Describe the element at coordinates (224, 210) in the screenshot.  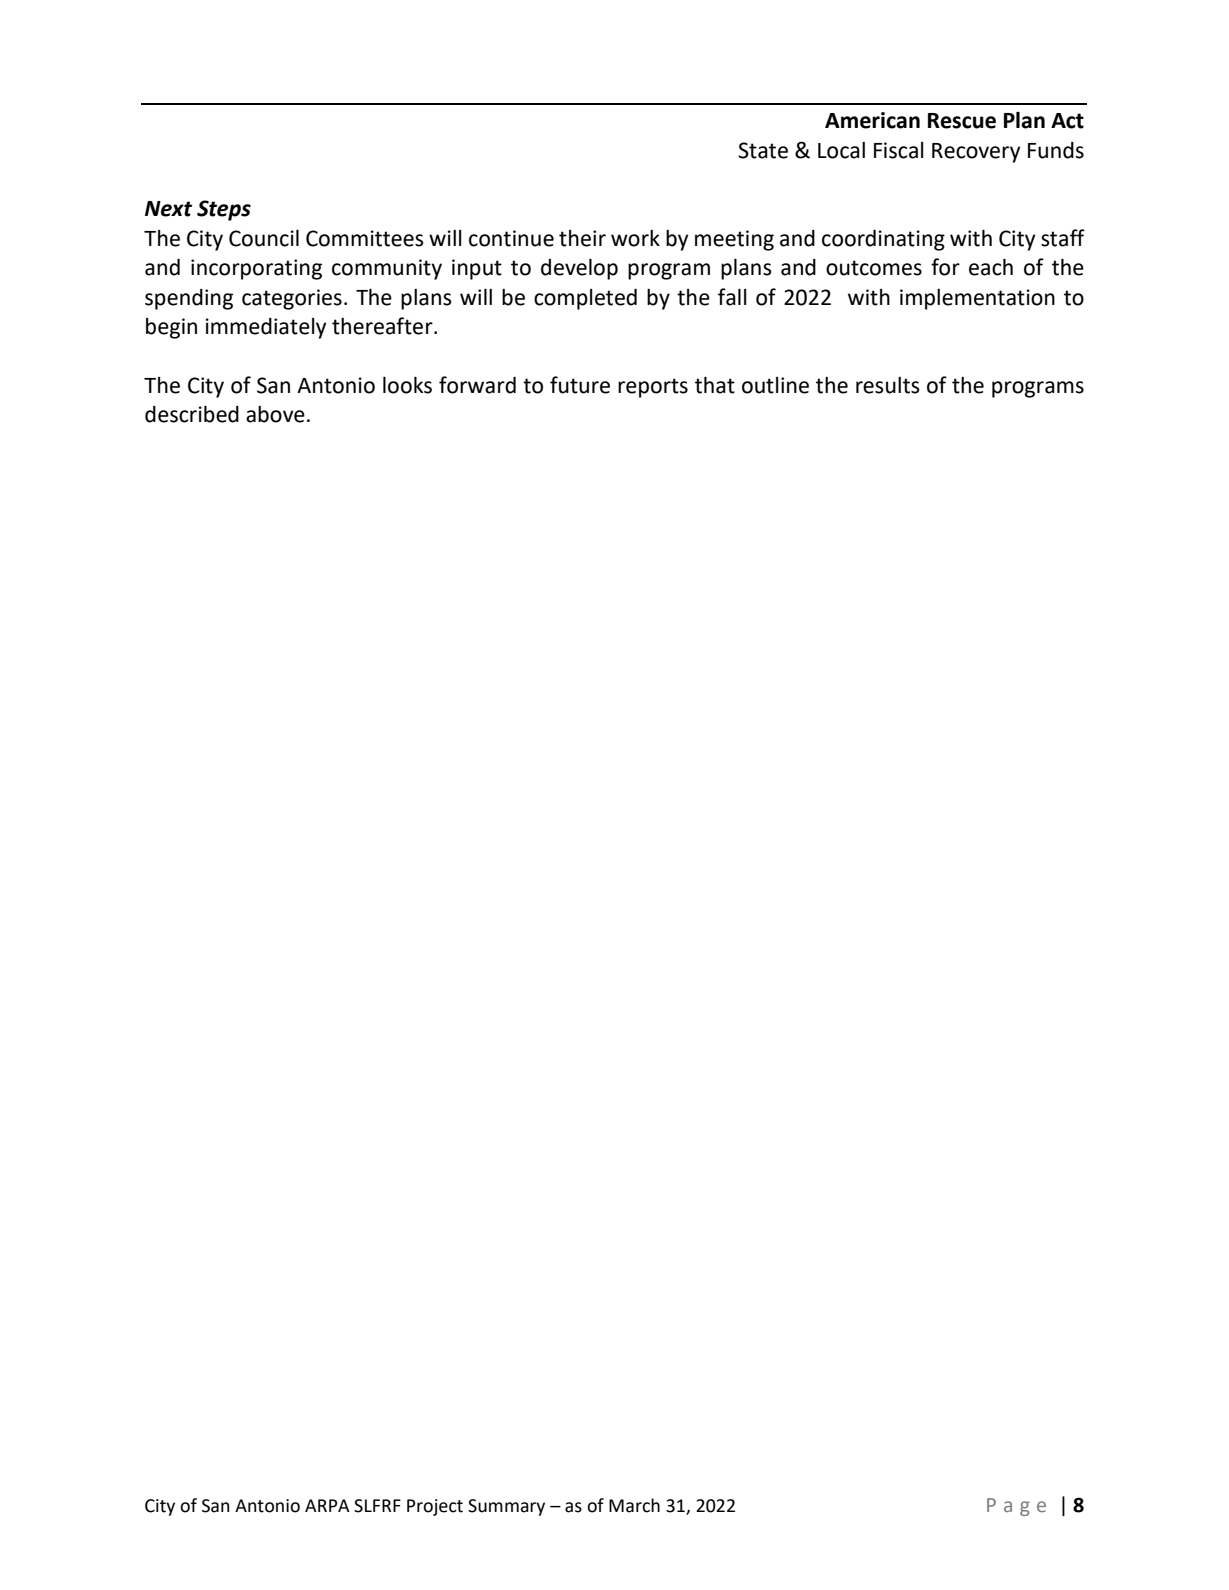
I see `Steps` at that location.
